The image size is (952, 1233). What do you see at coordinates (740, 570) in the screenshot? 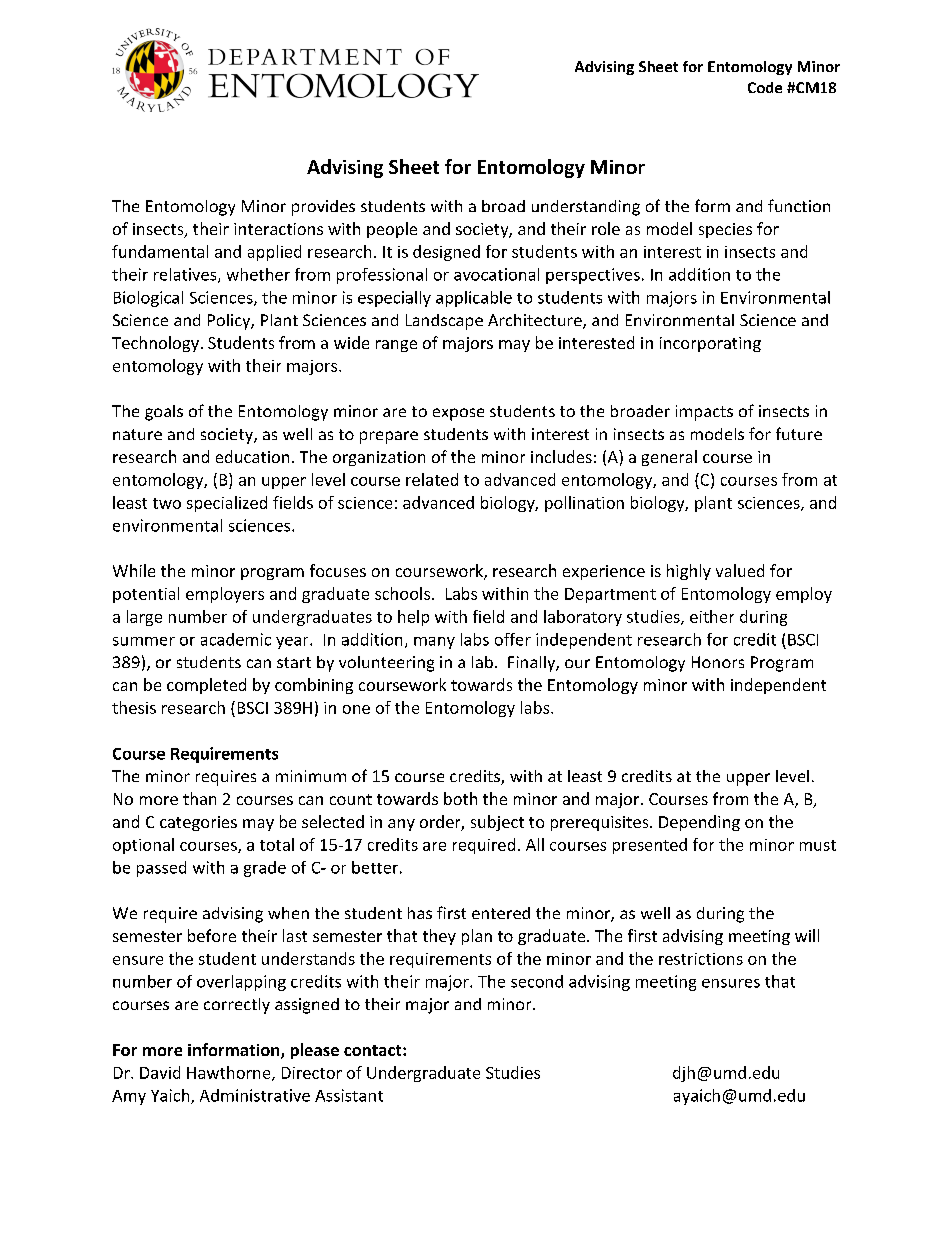
I see `valued` at bounding box center [740, 570].
